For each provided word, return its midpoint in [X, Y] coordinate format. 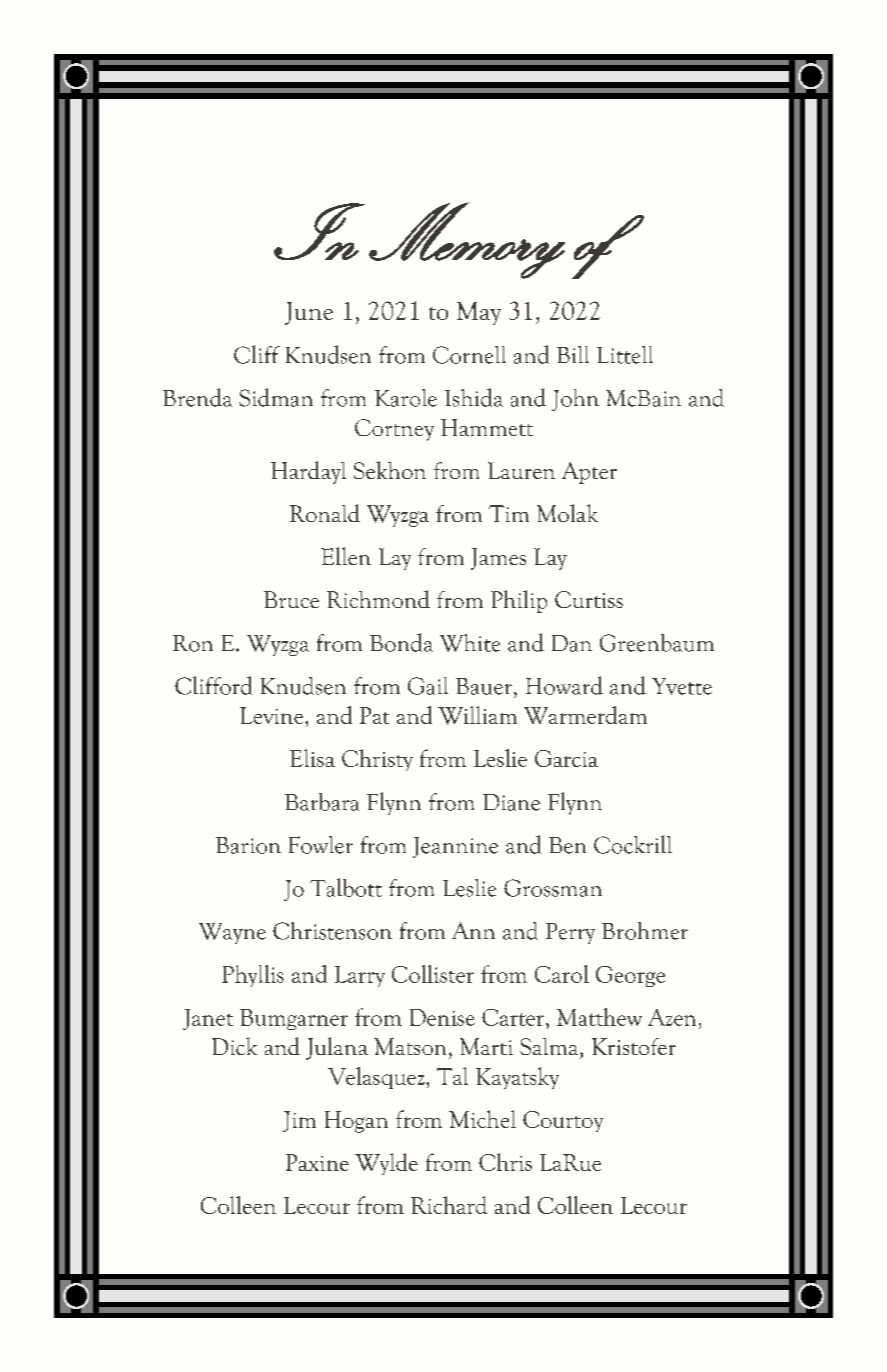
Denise [442, 1017]
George [630, 976]
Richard [449, 1205]
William [477, 715]
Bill [573, 354]
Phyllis [253, 976]
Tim [509, 513]
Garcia [566, 758]
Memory [467, 240]
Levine [273, 715]
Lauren [521, 470]
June [309, 313]
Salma [550, 1046]
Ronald [325, 513]
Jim [299, 1121]
